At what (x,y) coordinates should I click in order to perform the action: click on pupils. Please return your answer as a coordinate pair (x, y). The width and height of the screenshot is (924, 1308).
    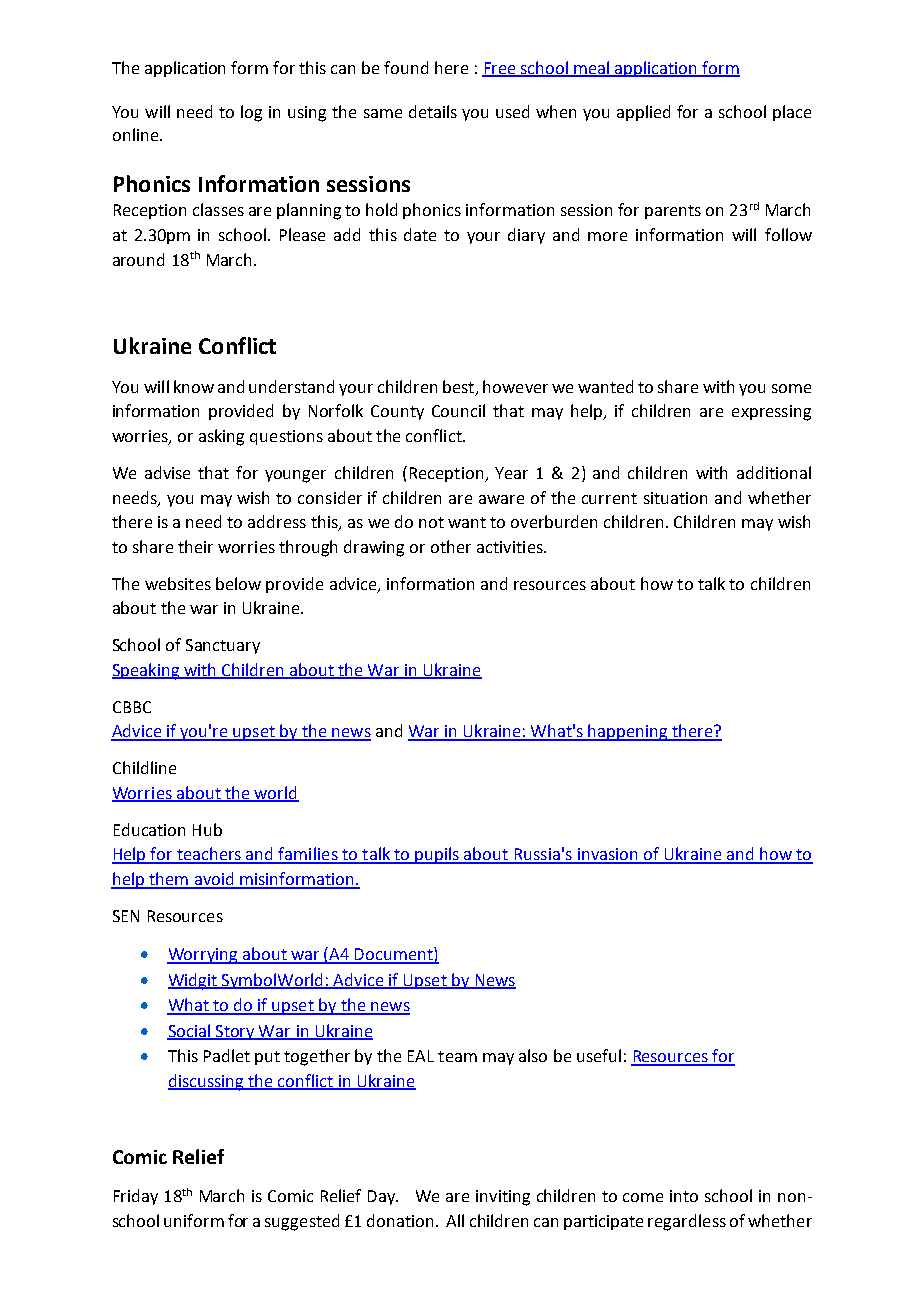
    Looking at the image, I should click on (438, 855).
